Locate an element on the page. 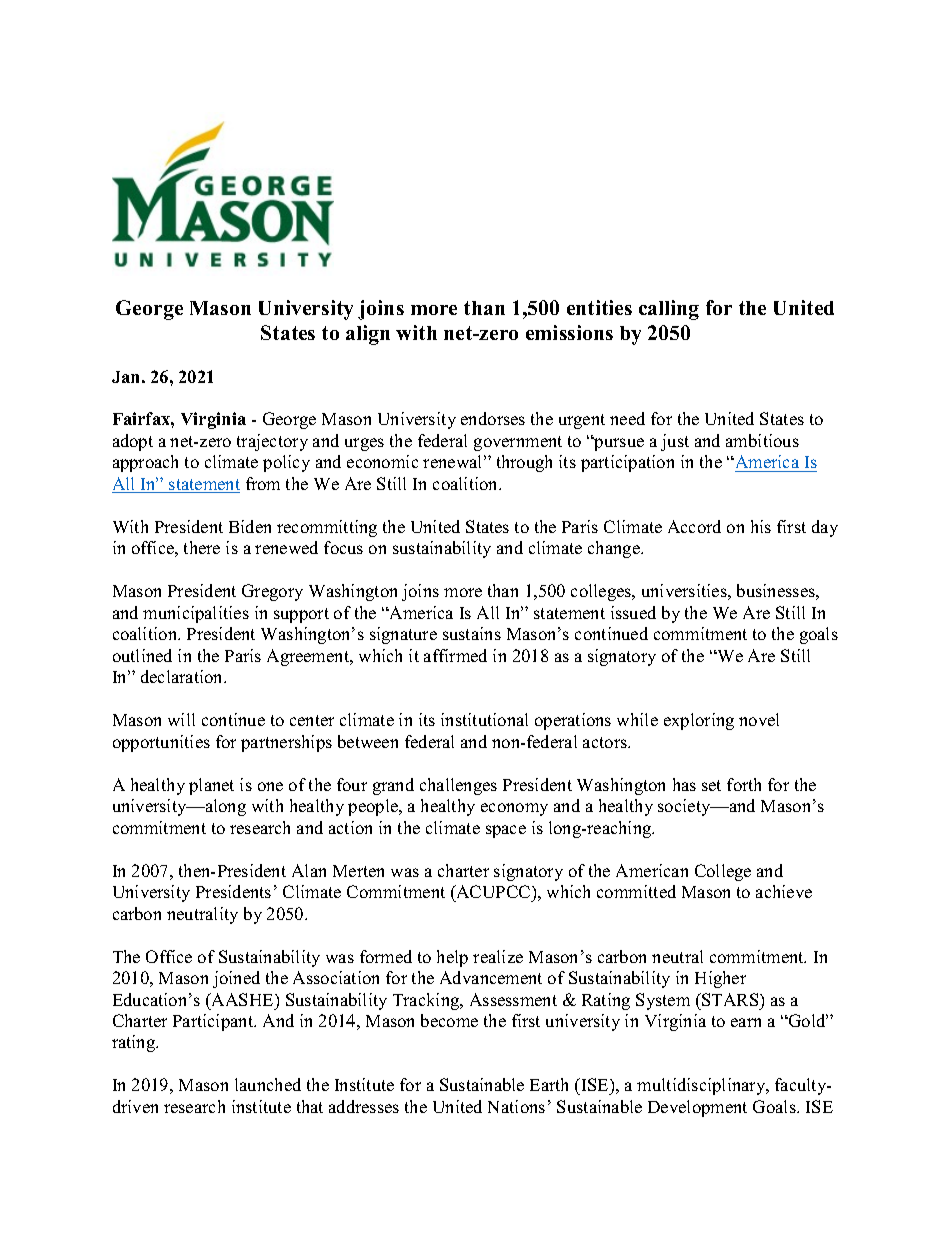 This document has height=1233, width=952. emissions is located at coordinates (569, 332).
